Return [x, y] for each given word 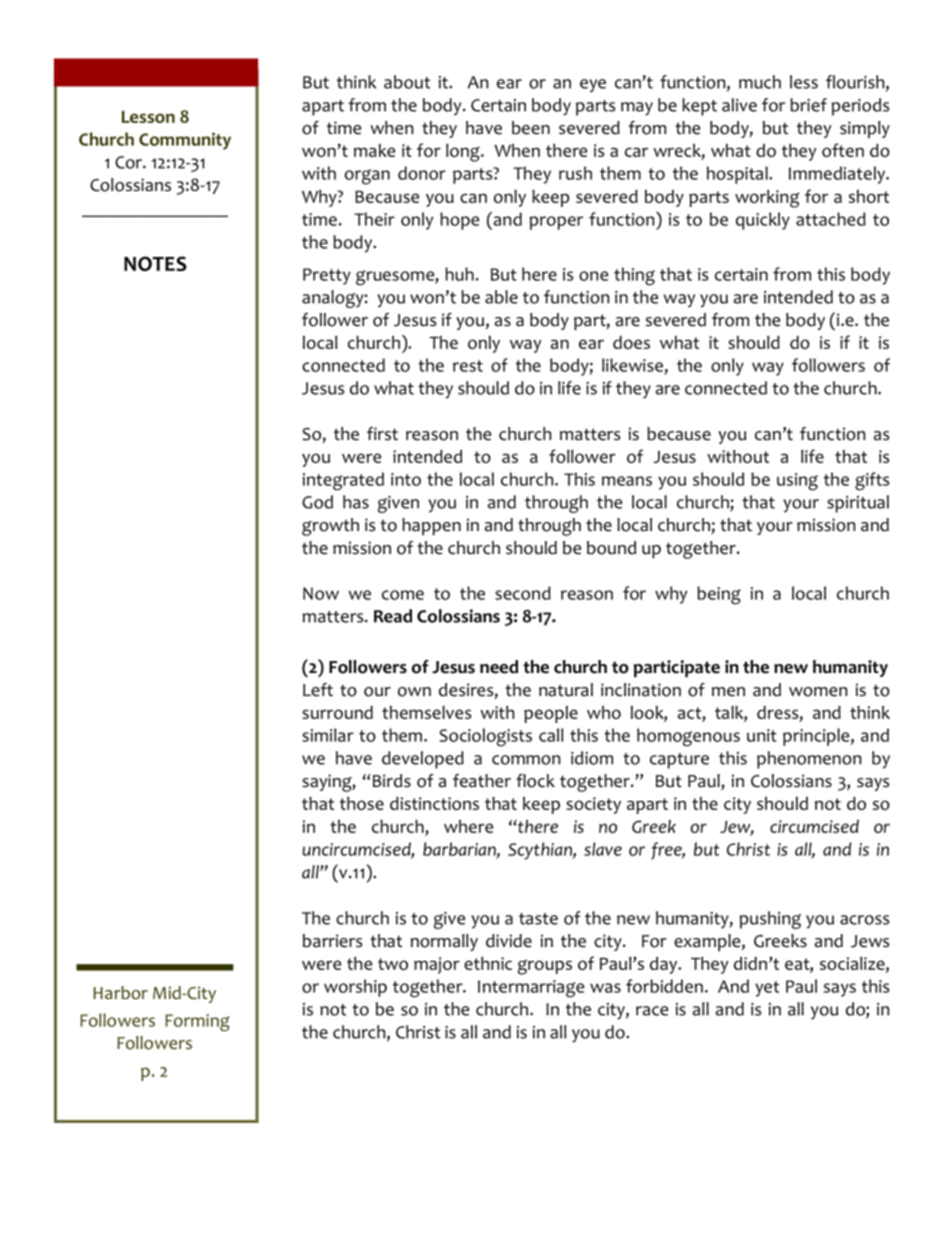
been [531, 128]
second [523, 593]
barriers [333, 941]
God [317, 502]
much [760, 82]
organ [367, 177]
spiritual [858, 504]
